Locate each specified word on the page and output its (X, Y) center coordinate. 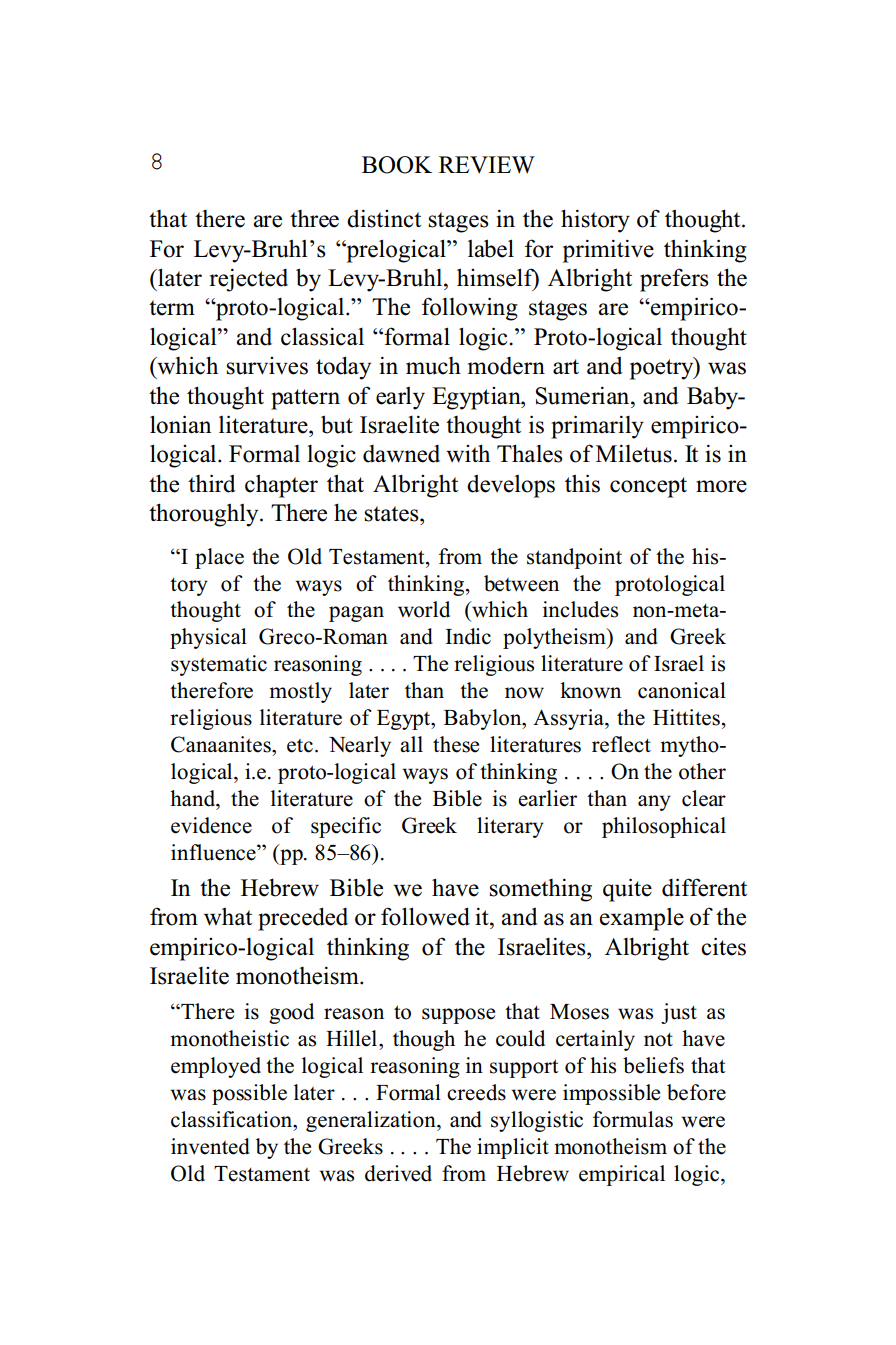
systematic (219, 665)
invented (210, 1146)
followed (425, 916)
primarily (597, 427)
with (468, 453)
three (314, 219)
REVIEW (487, 164)
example (642, 919)
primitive (608, 251)
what (228, 916)
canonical (682, 690)
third (212, 483)
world (424, 609)
